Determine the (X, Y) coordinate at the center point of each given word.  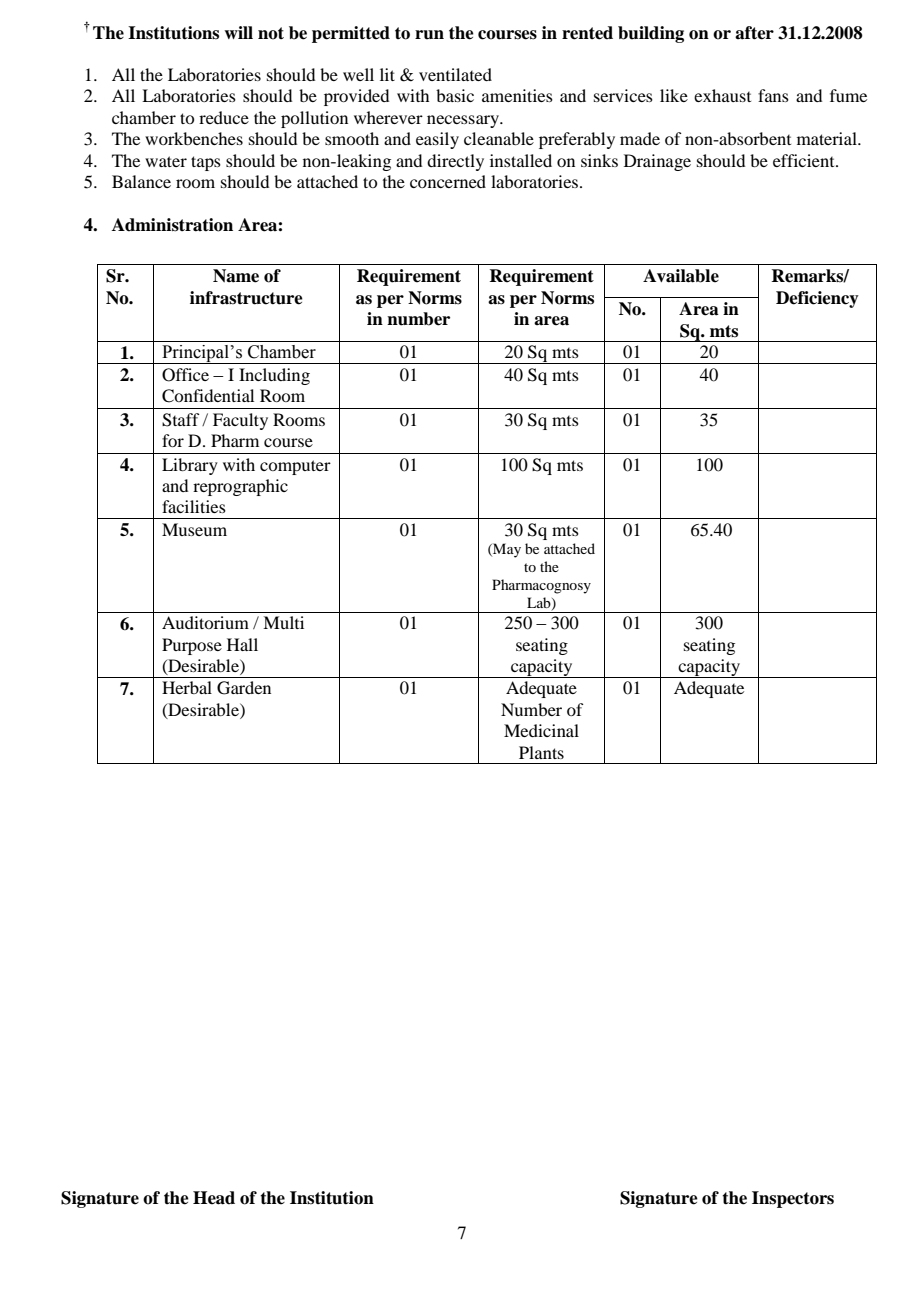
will (238, 32)
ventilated (455, 74)
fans (773, 95)
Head (214, 1198)
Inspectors (793, 1199)
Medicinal (541, 730)
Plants (541, 752)
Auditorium (205, 622)
